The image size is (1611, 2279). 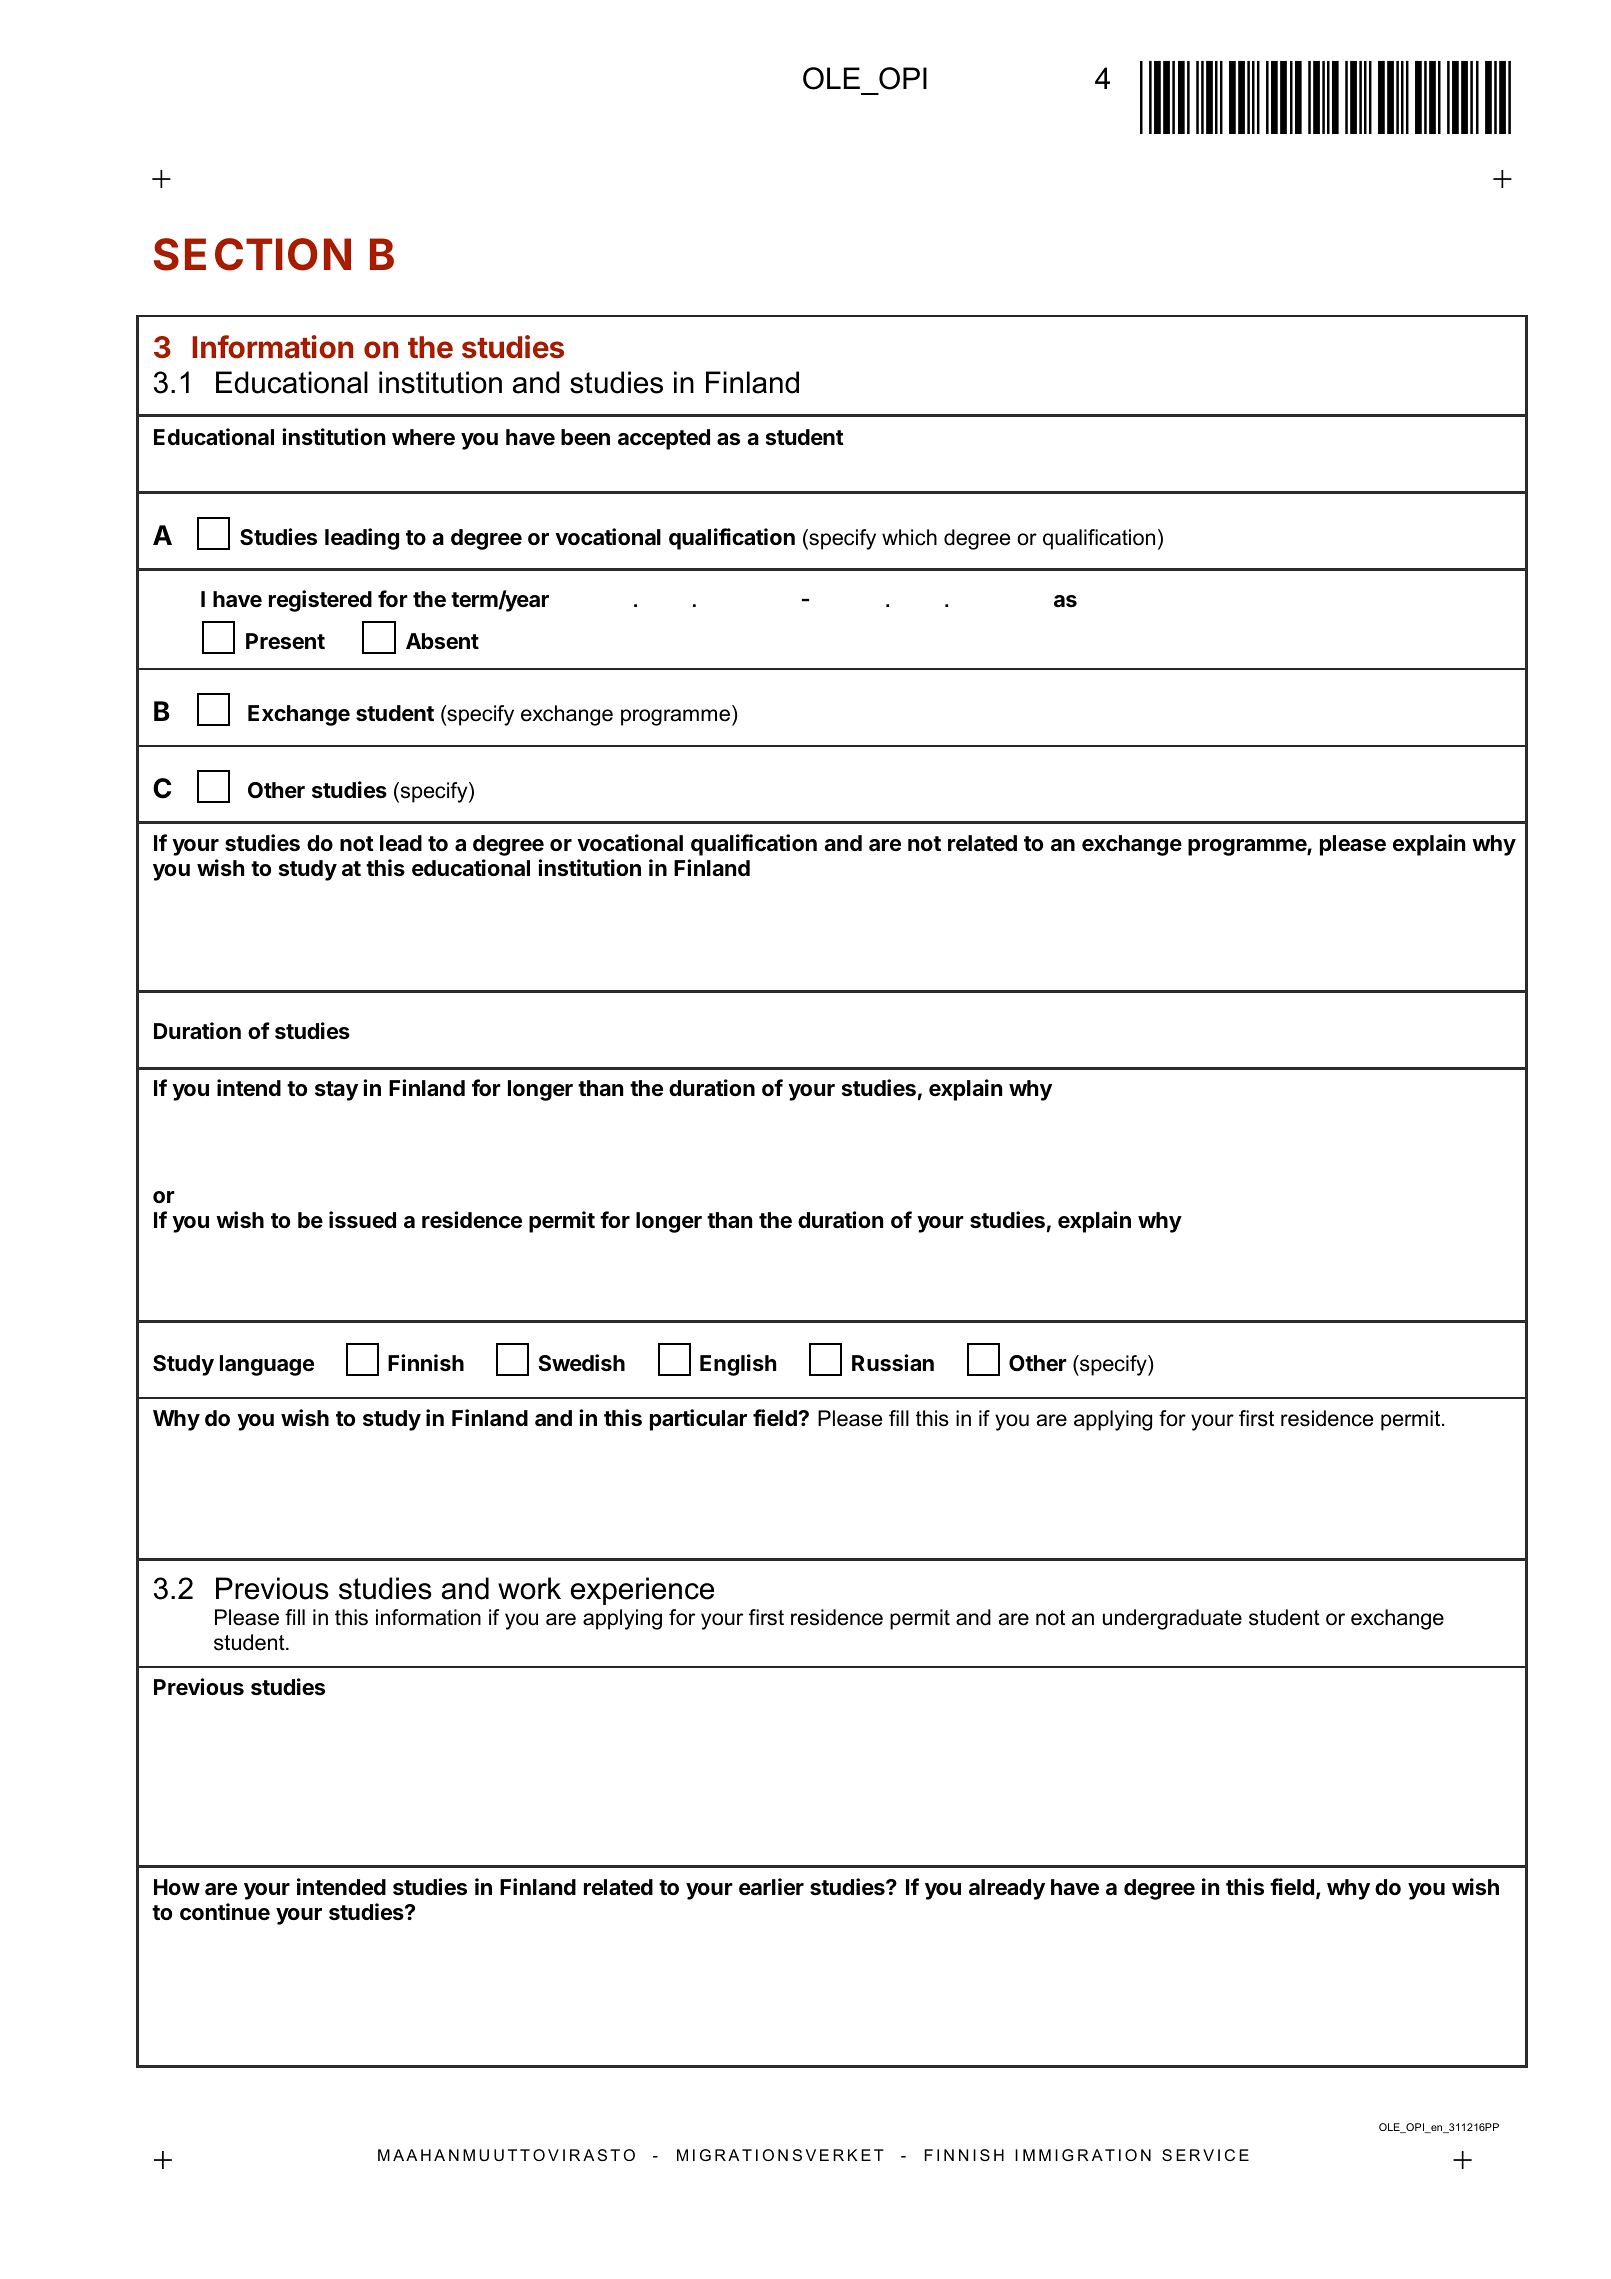 I want to click on issued, so click(x=362, y=1220).
